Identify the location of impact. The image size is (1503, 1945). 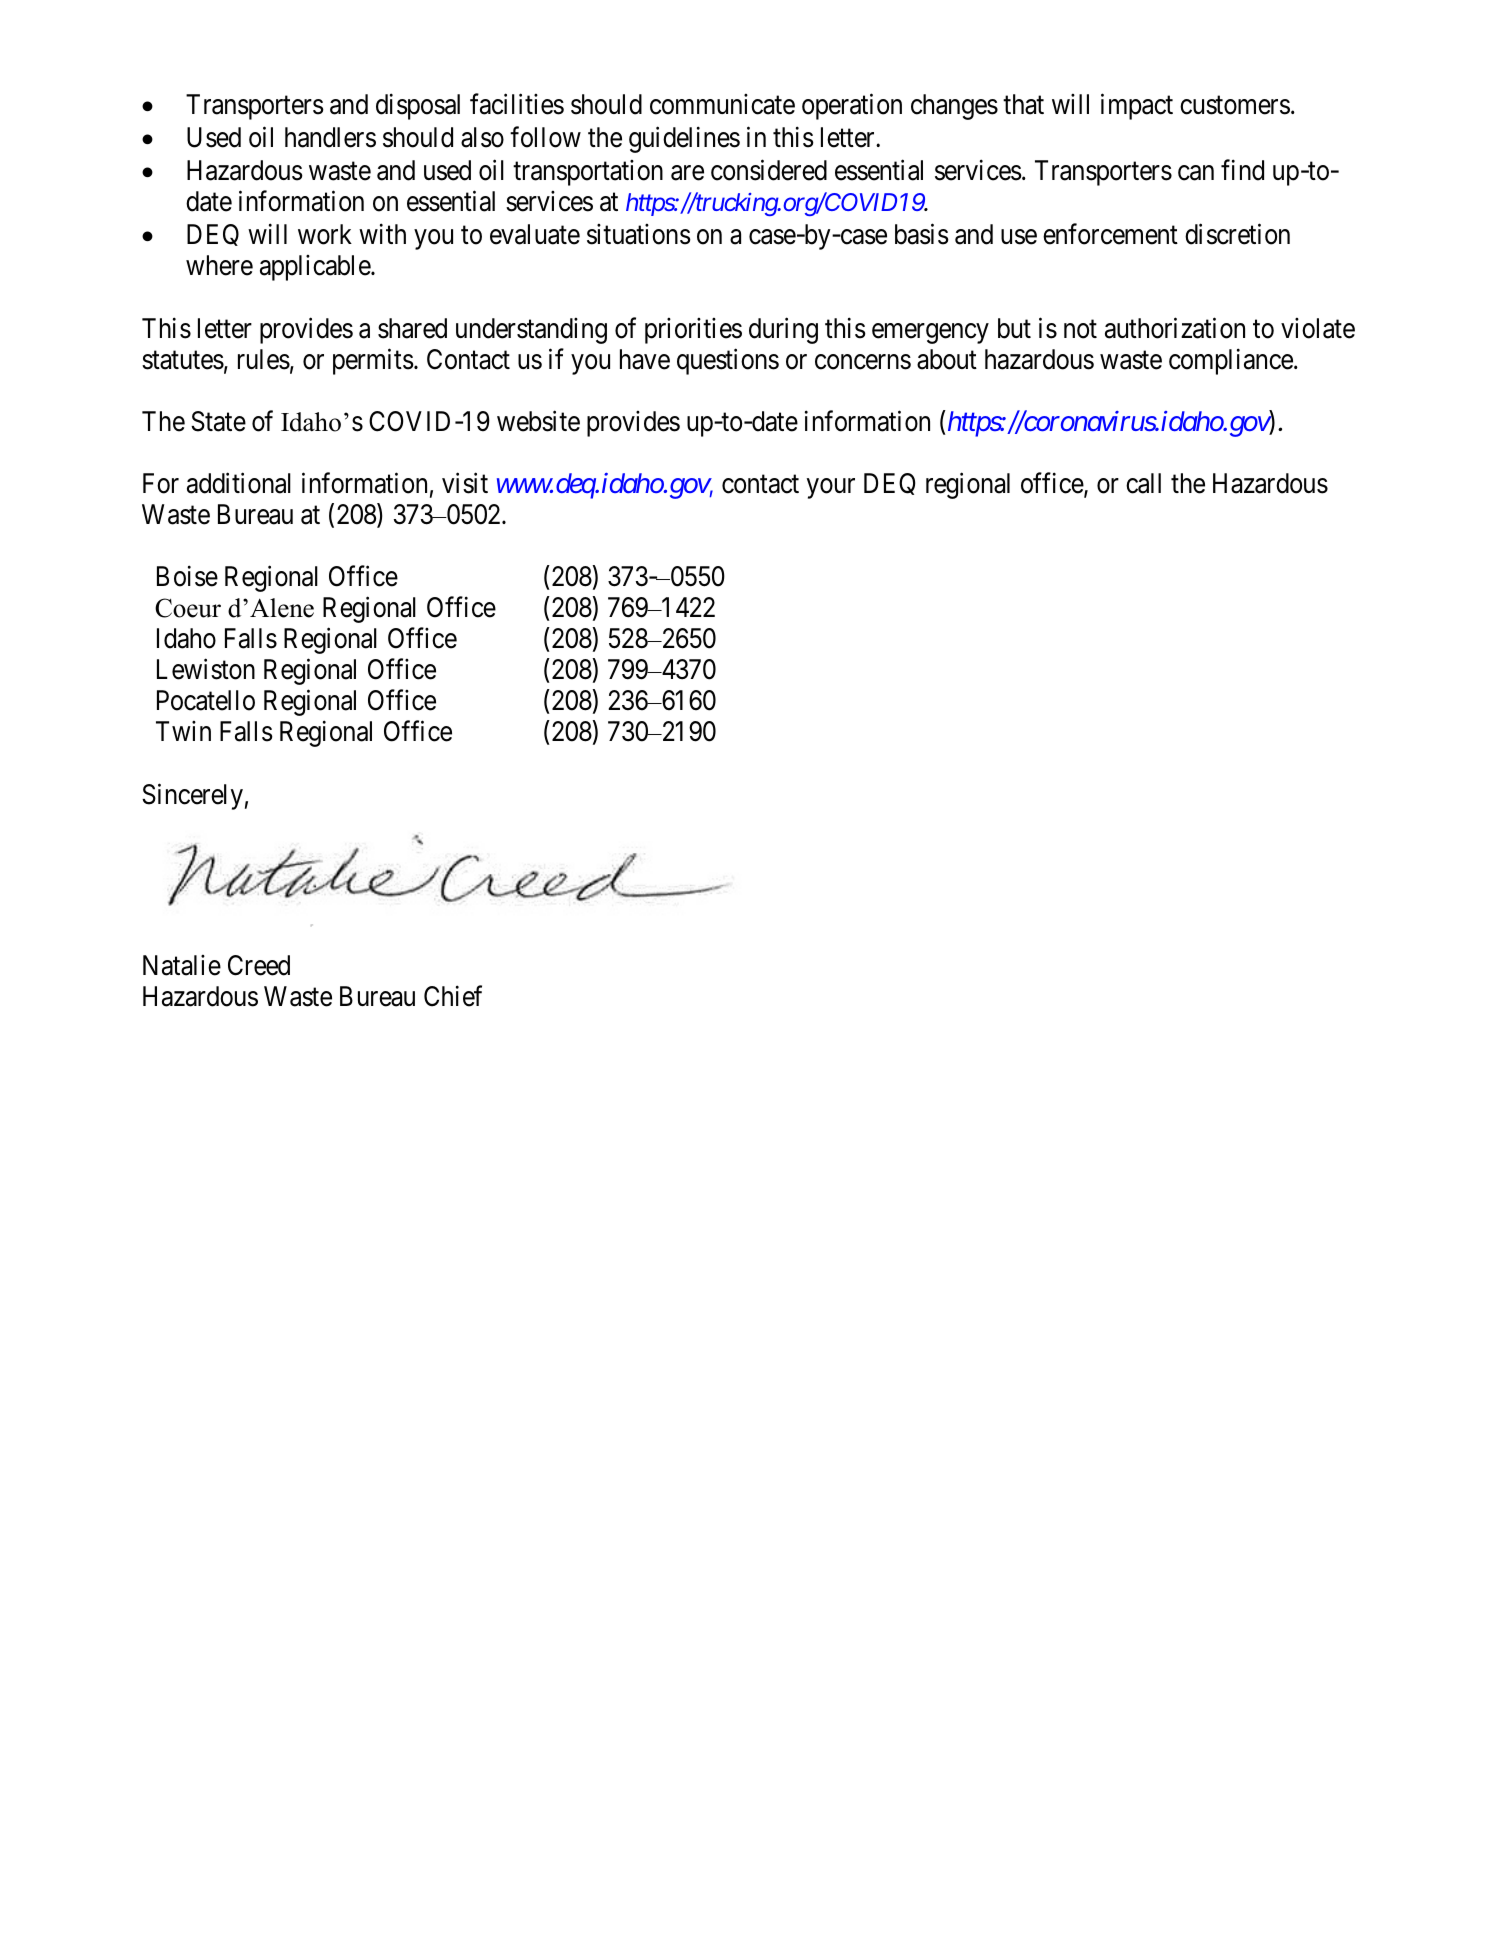
(1137, 107).
